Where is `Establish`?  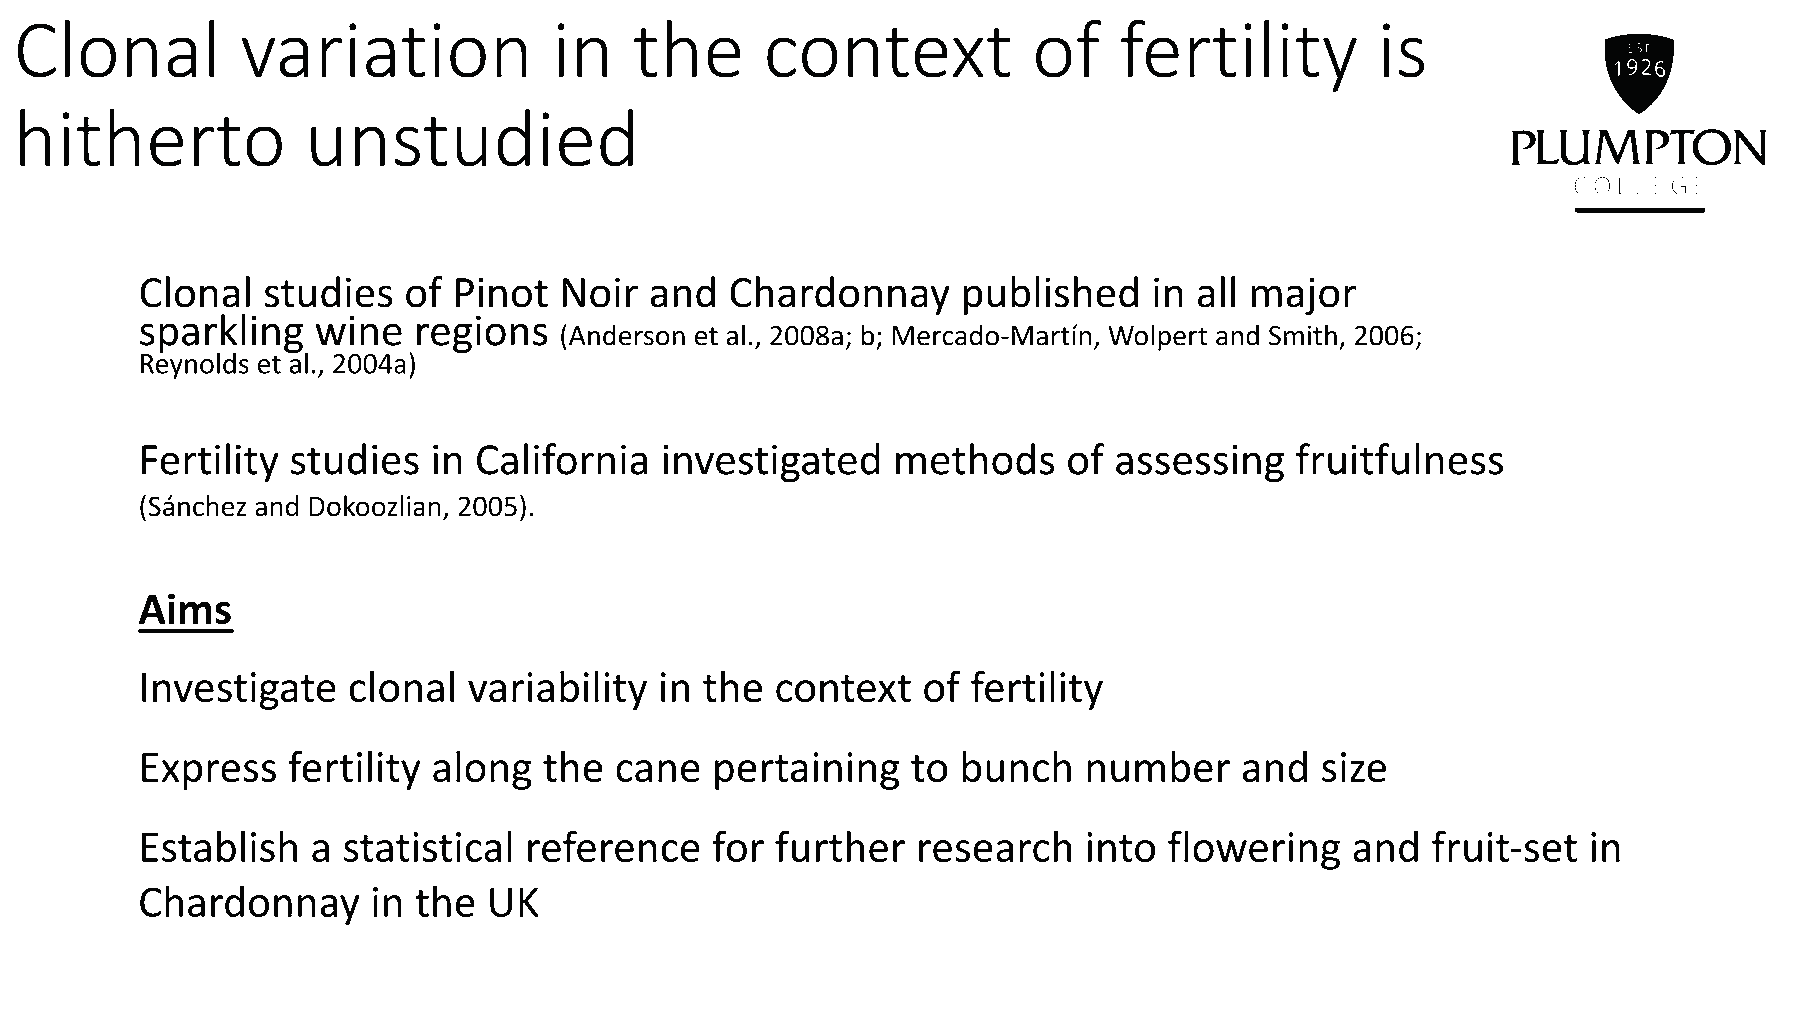 Establish is located at coordinates (219, 846).
